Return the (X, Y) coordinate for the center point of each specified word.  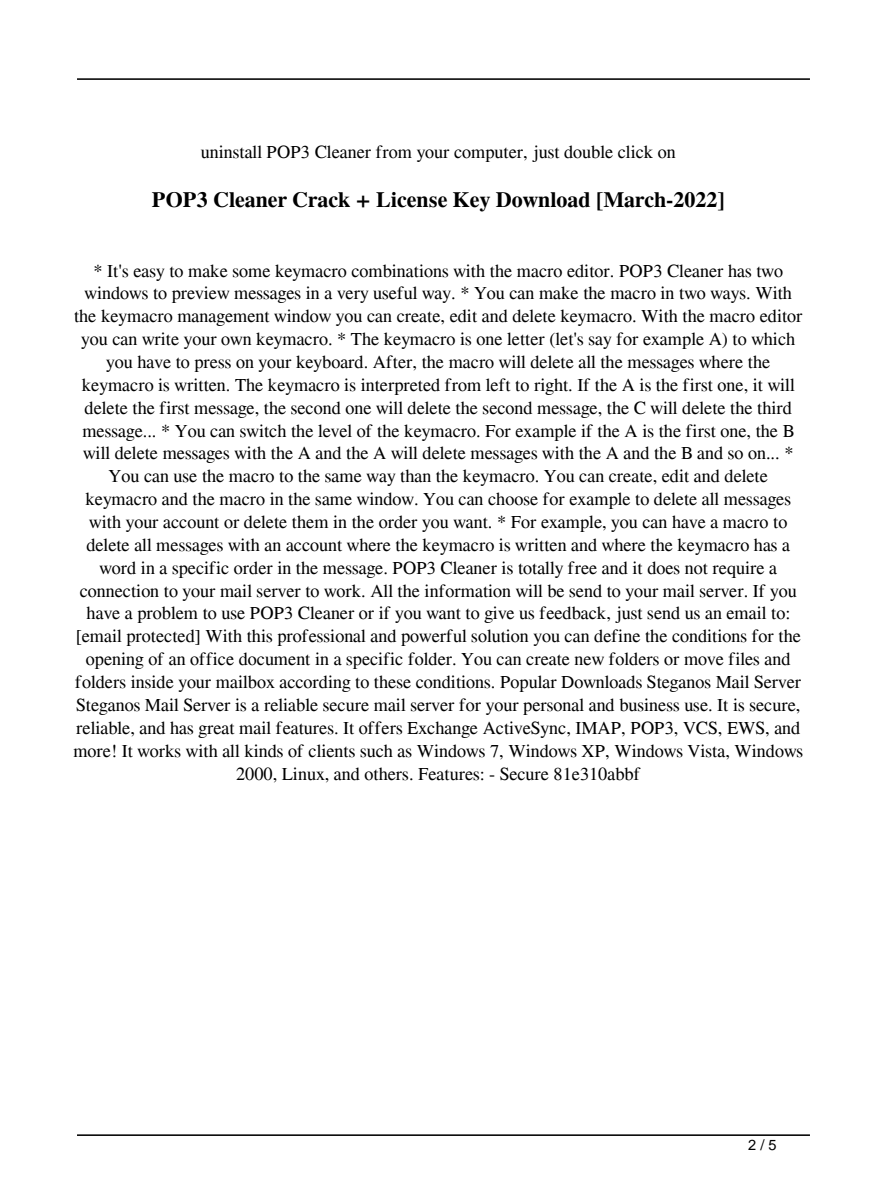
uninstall (231, 152)
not (696, 569)
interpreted (400, 386)
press (213, 365)
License (411, 200)
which (773, 339)
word (118, 568)
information (468, 591)
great (216, 731)
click (635, 152)
